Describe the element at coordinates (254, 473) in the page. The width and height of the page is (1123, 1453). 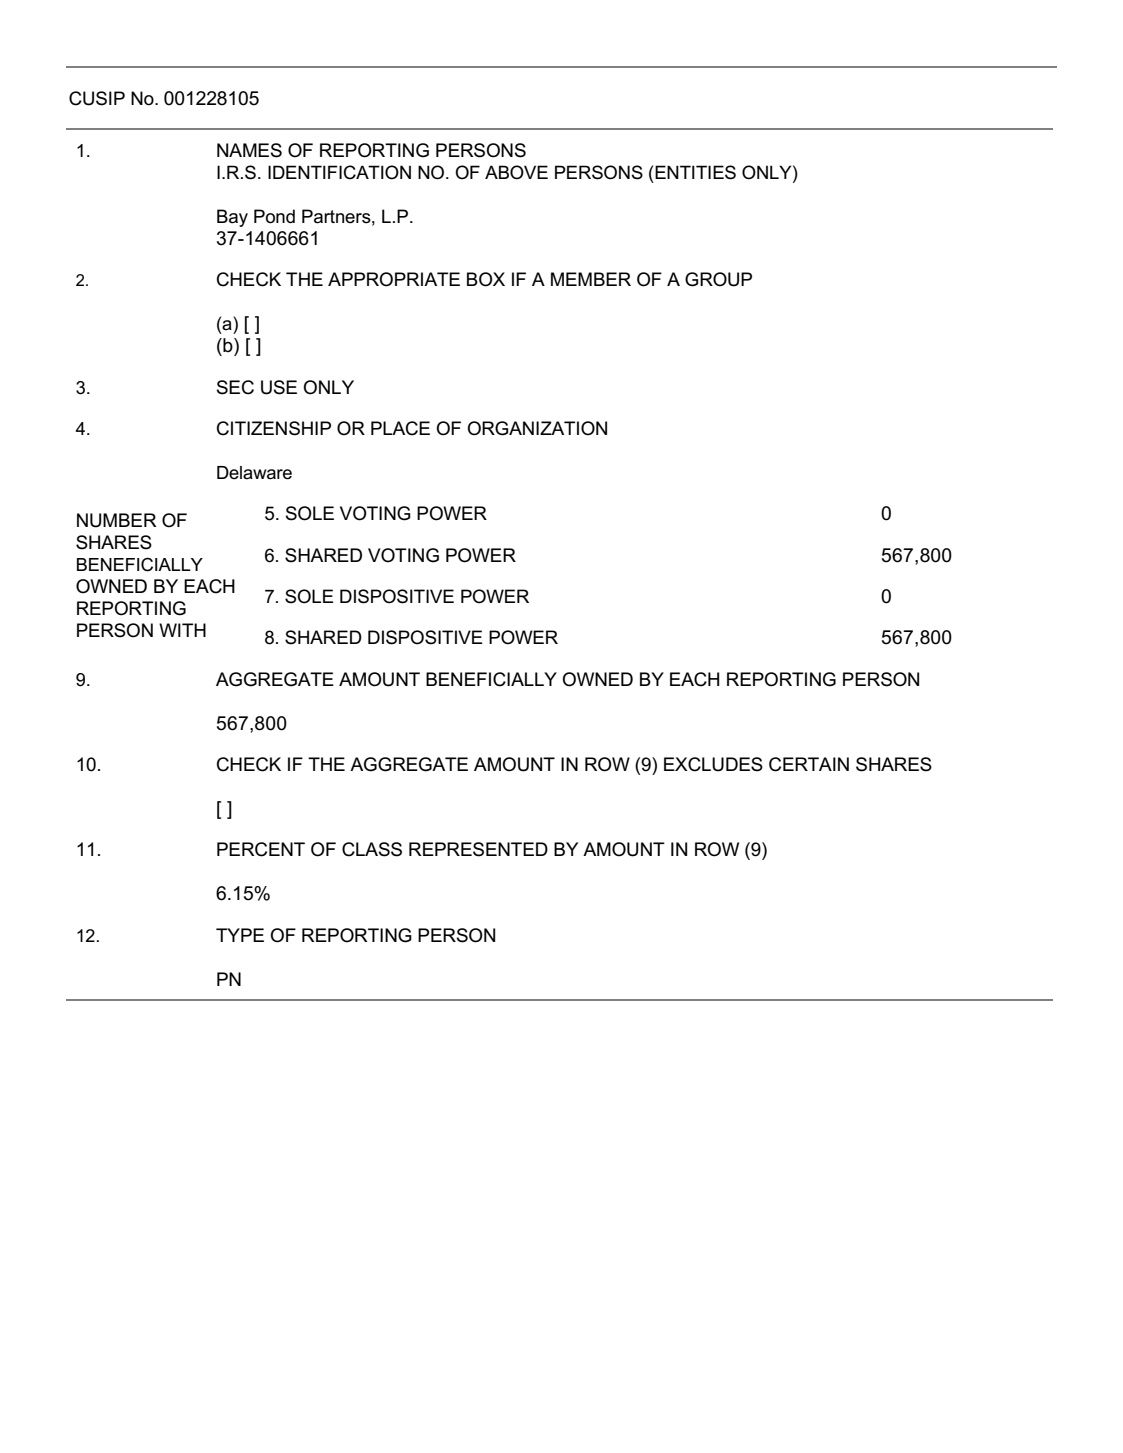
I see `Delaware` at that location.
